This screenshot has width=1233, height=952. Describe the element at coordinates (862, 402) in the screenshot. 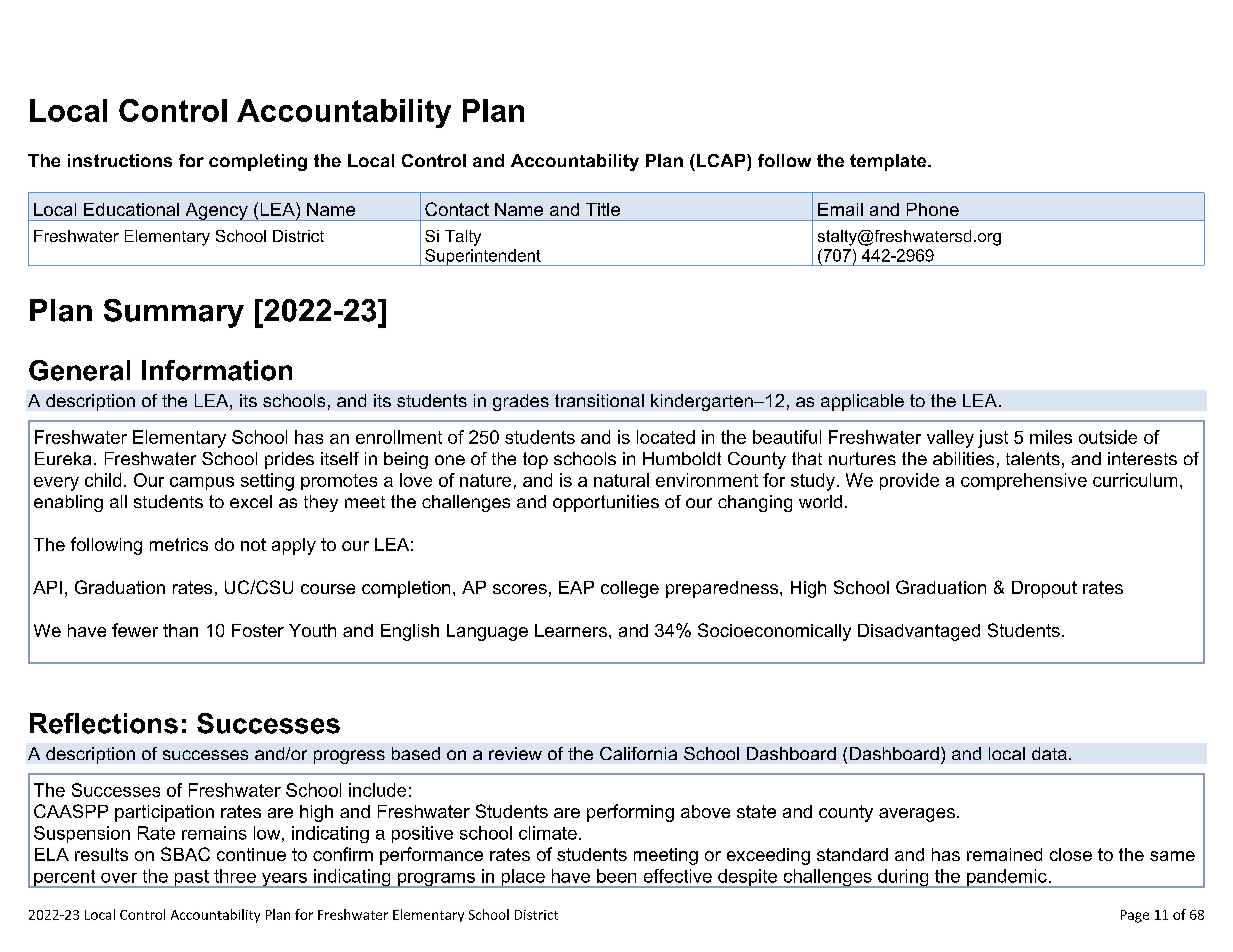

I see `applicable` at that location.
